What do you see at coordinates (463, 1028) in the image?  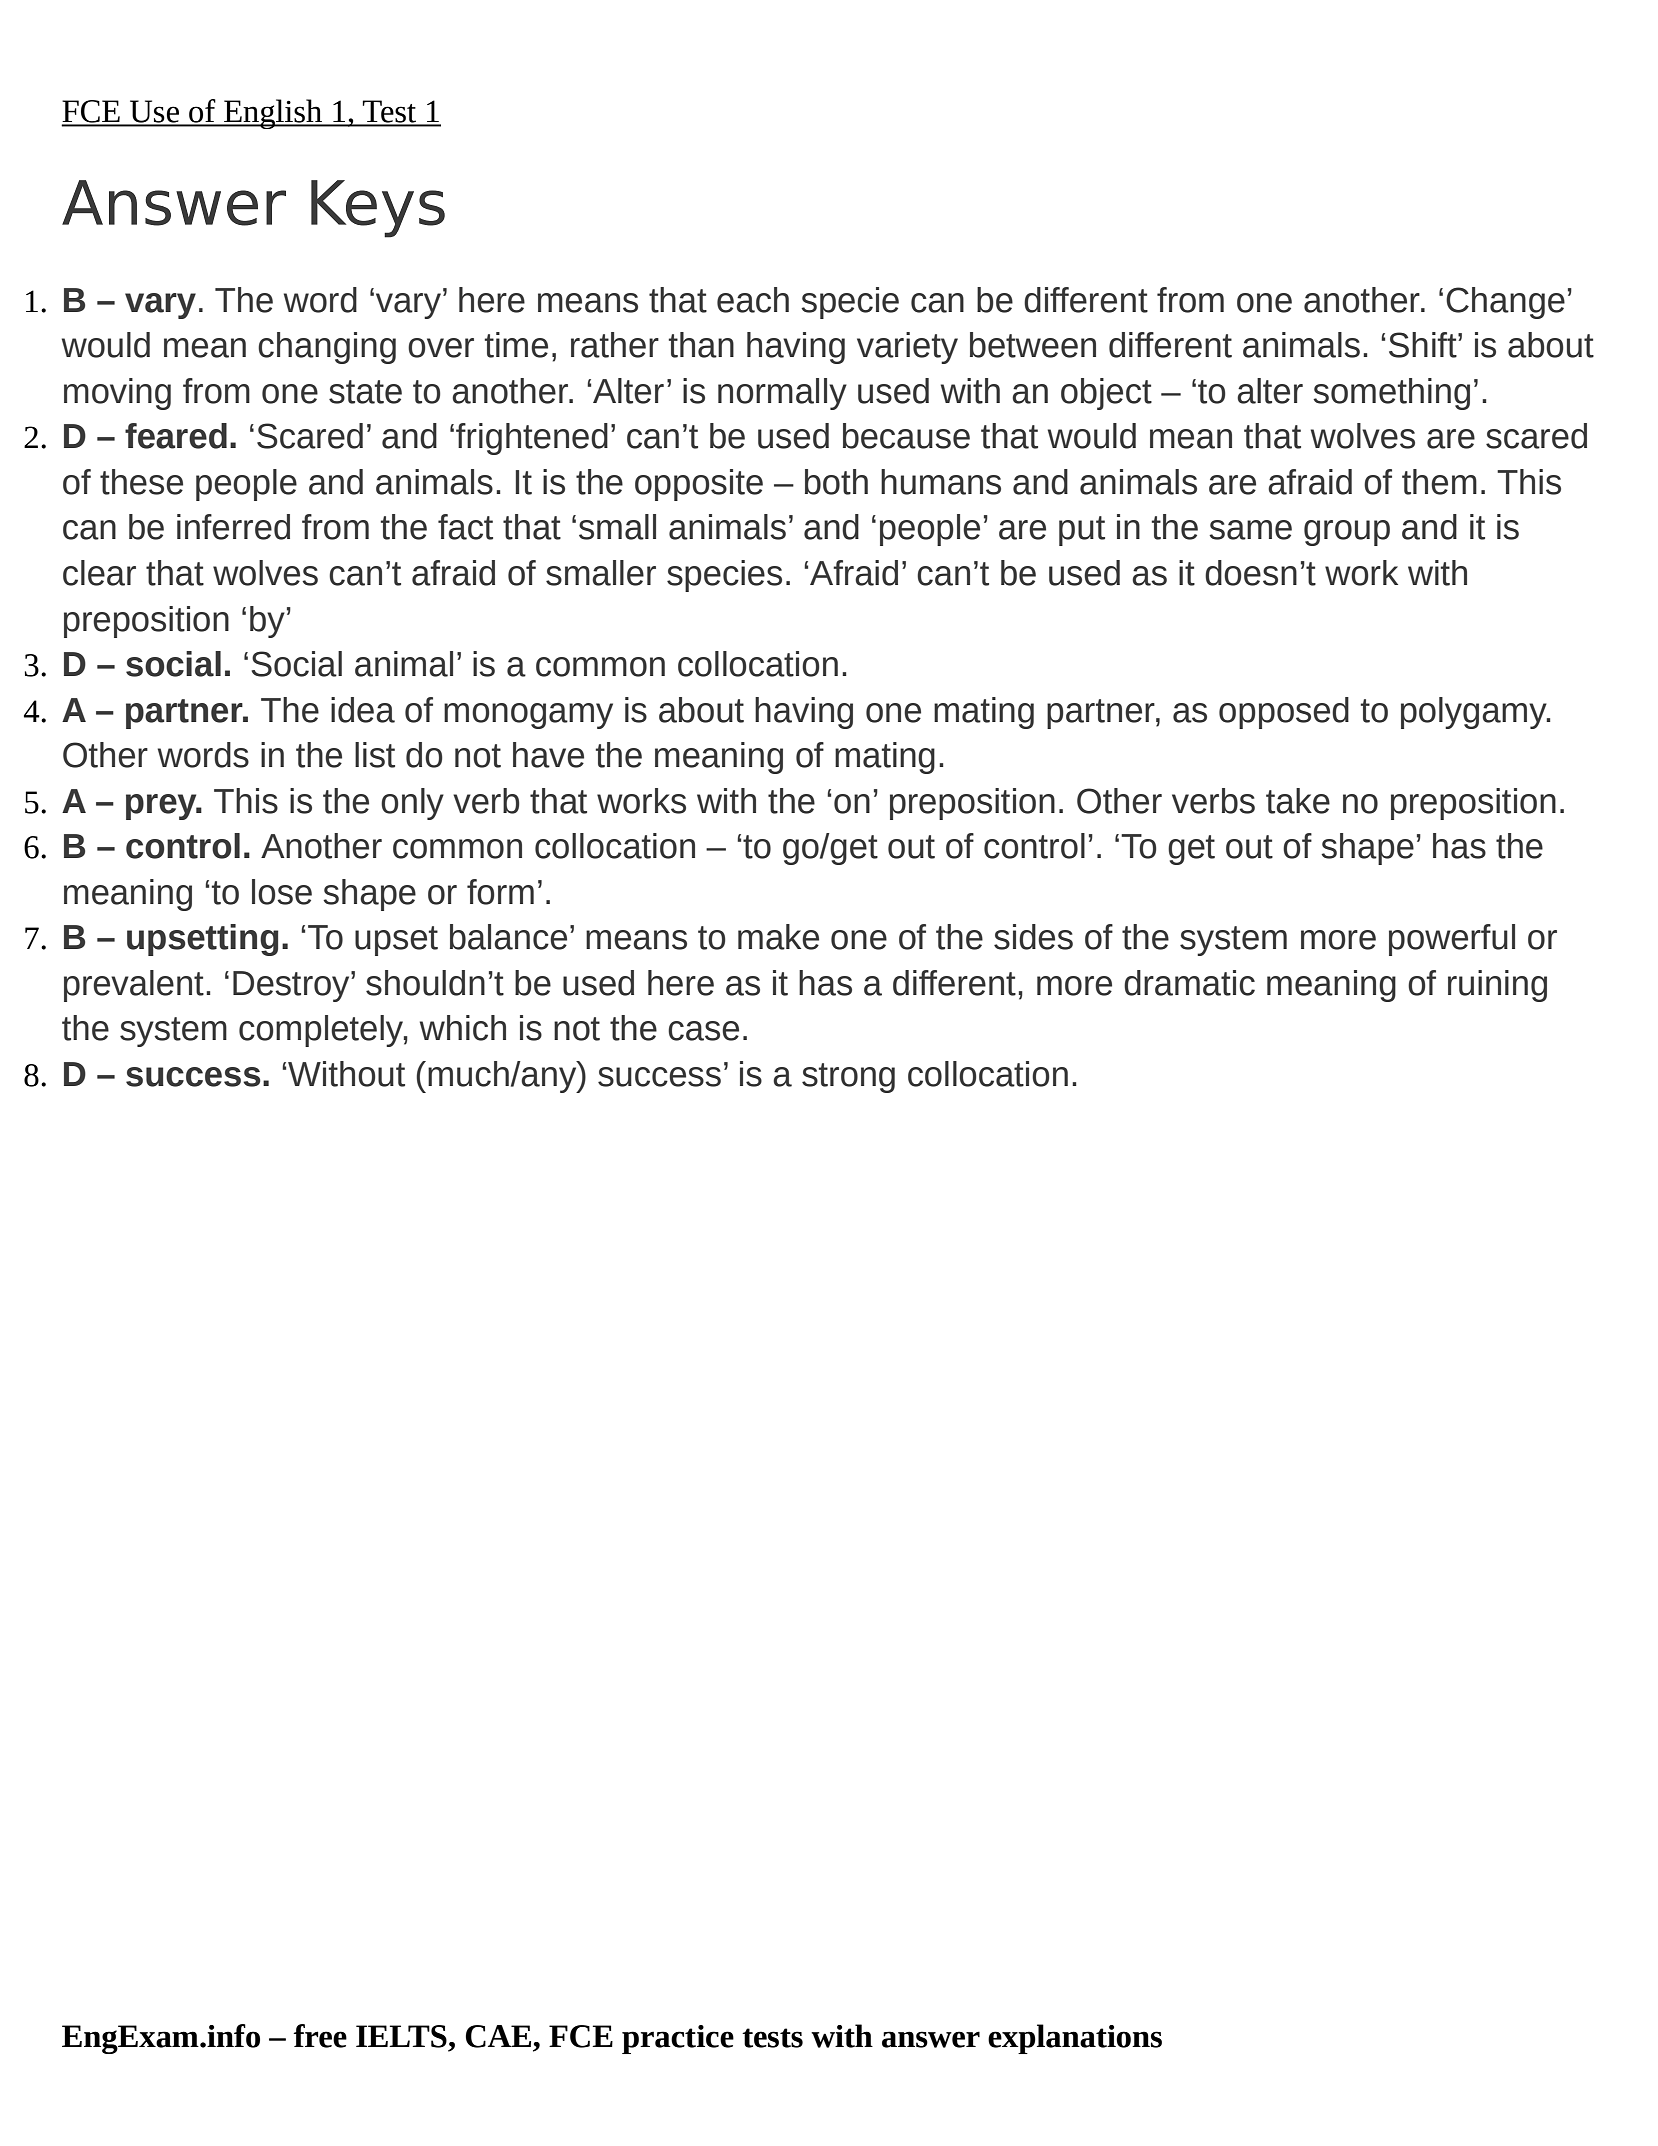 I see `which` at bounding box center [463, 1028].
